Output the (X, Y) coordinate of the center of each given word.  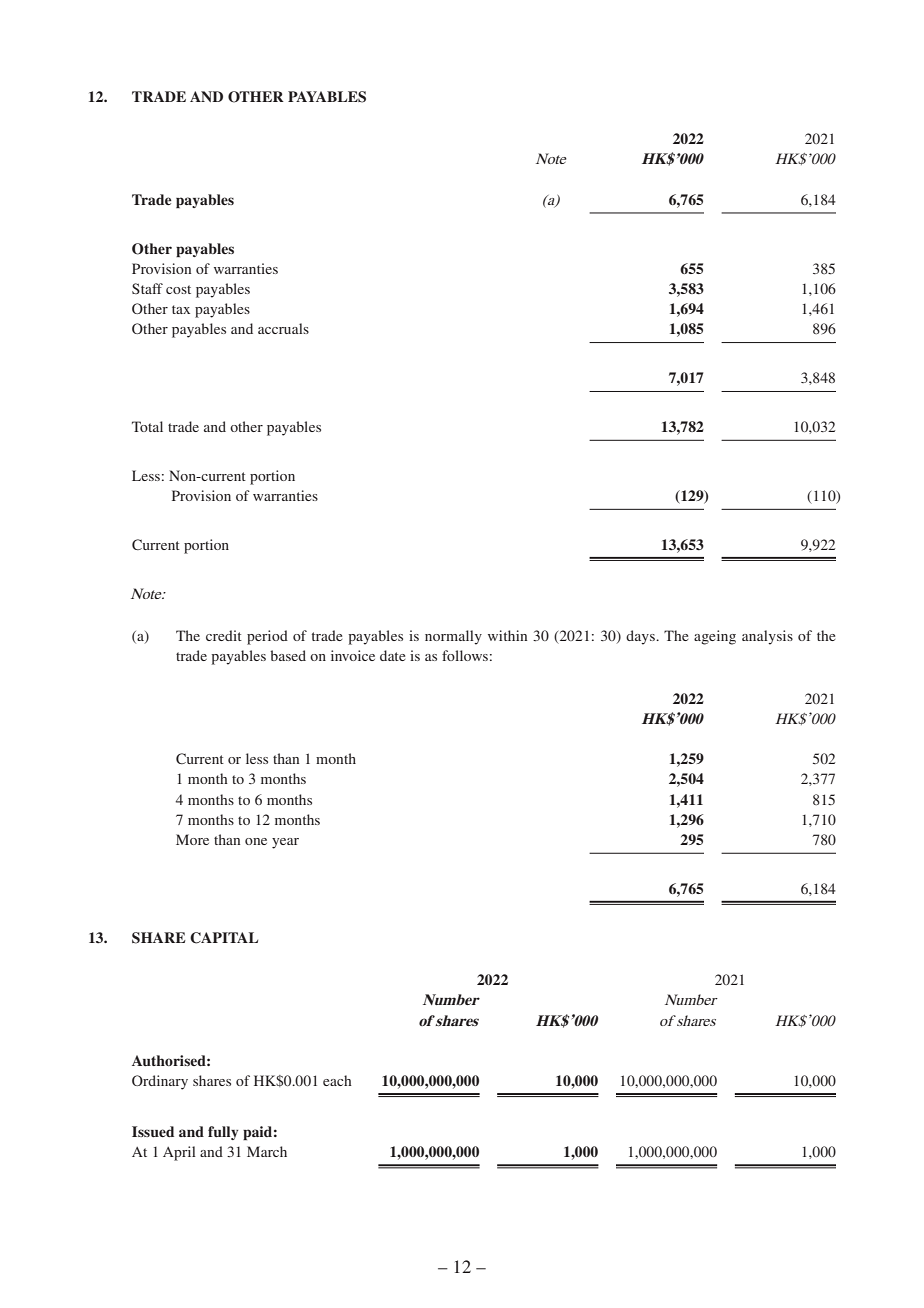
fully (223, 1133)
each (337, 1080)
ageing (715, 637)
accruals (283, 328)
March (267, 1151)
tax (181, 309)
